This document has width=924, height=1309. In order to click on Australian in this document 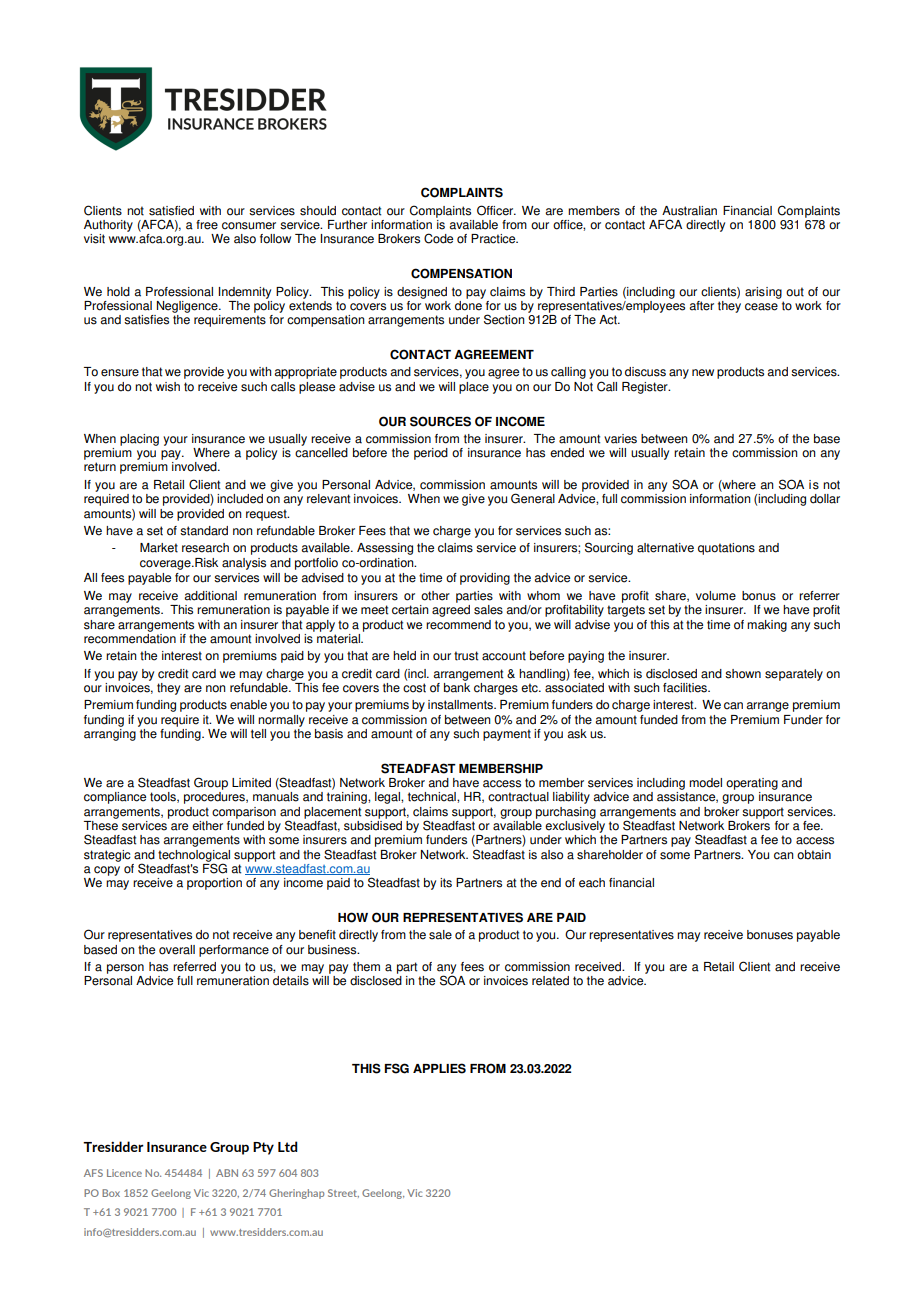, I will do `click(689, 211)`.
